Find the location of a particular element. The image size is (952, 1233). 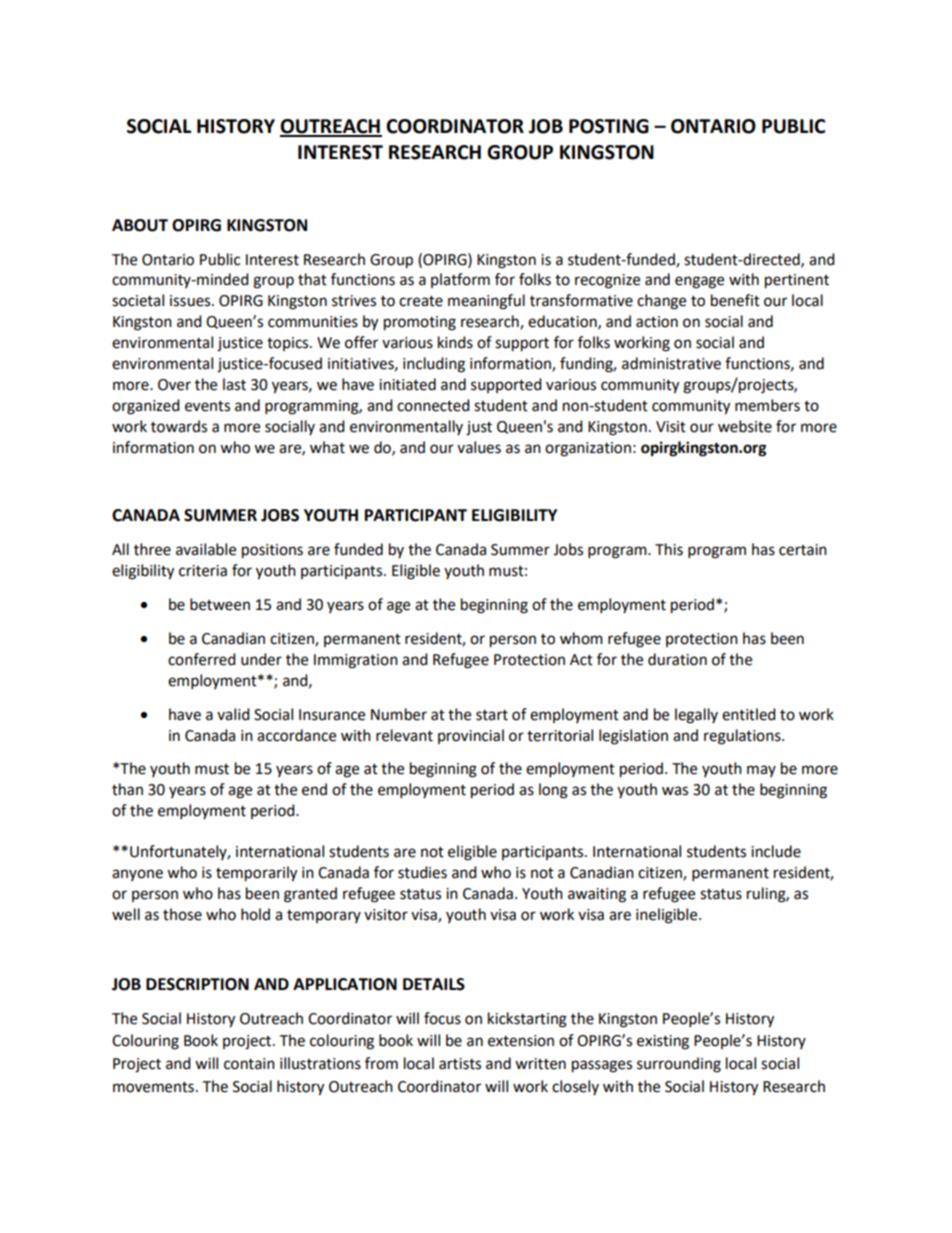

engage is located at coordinates (699, 282).
